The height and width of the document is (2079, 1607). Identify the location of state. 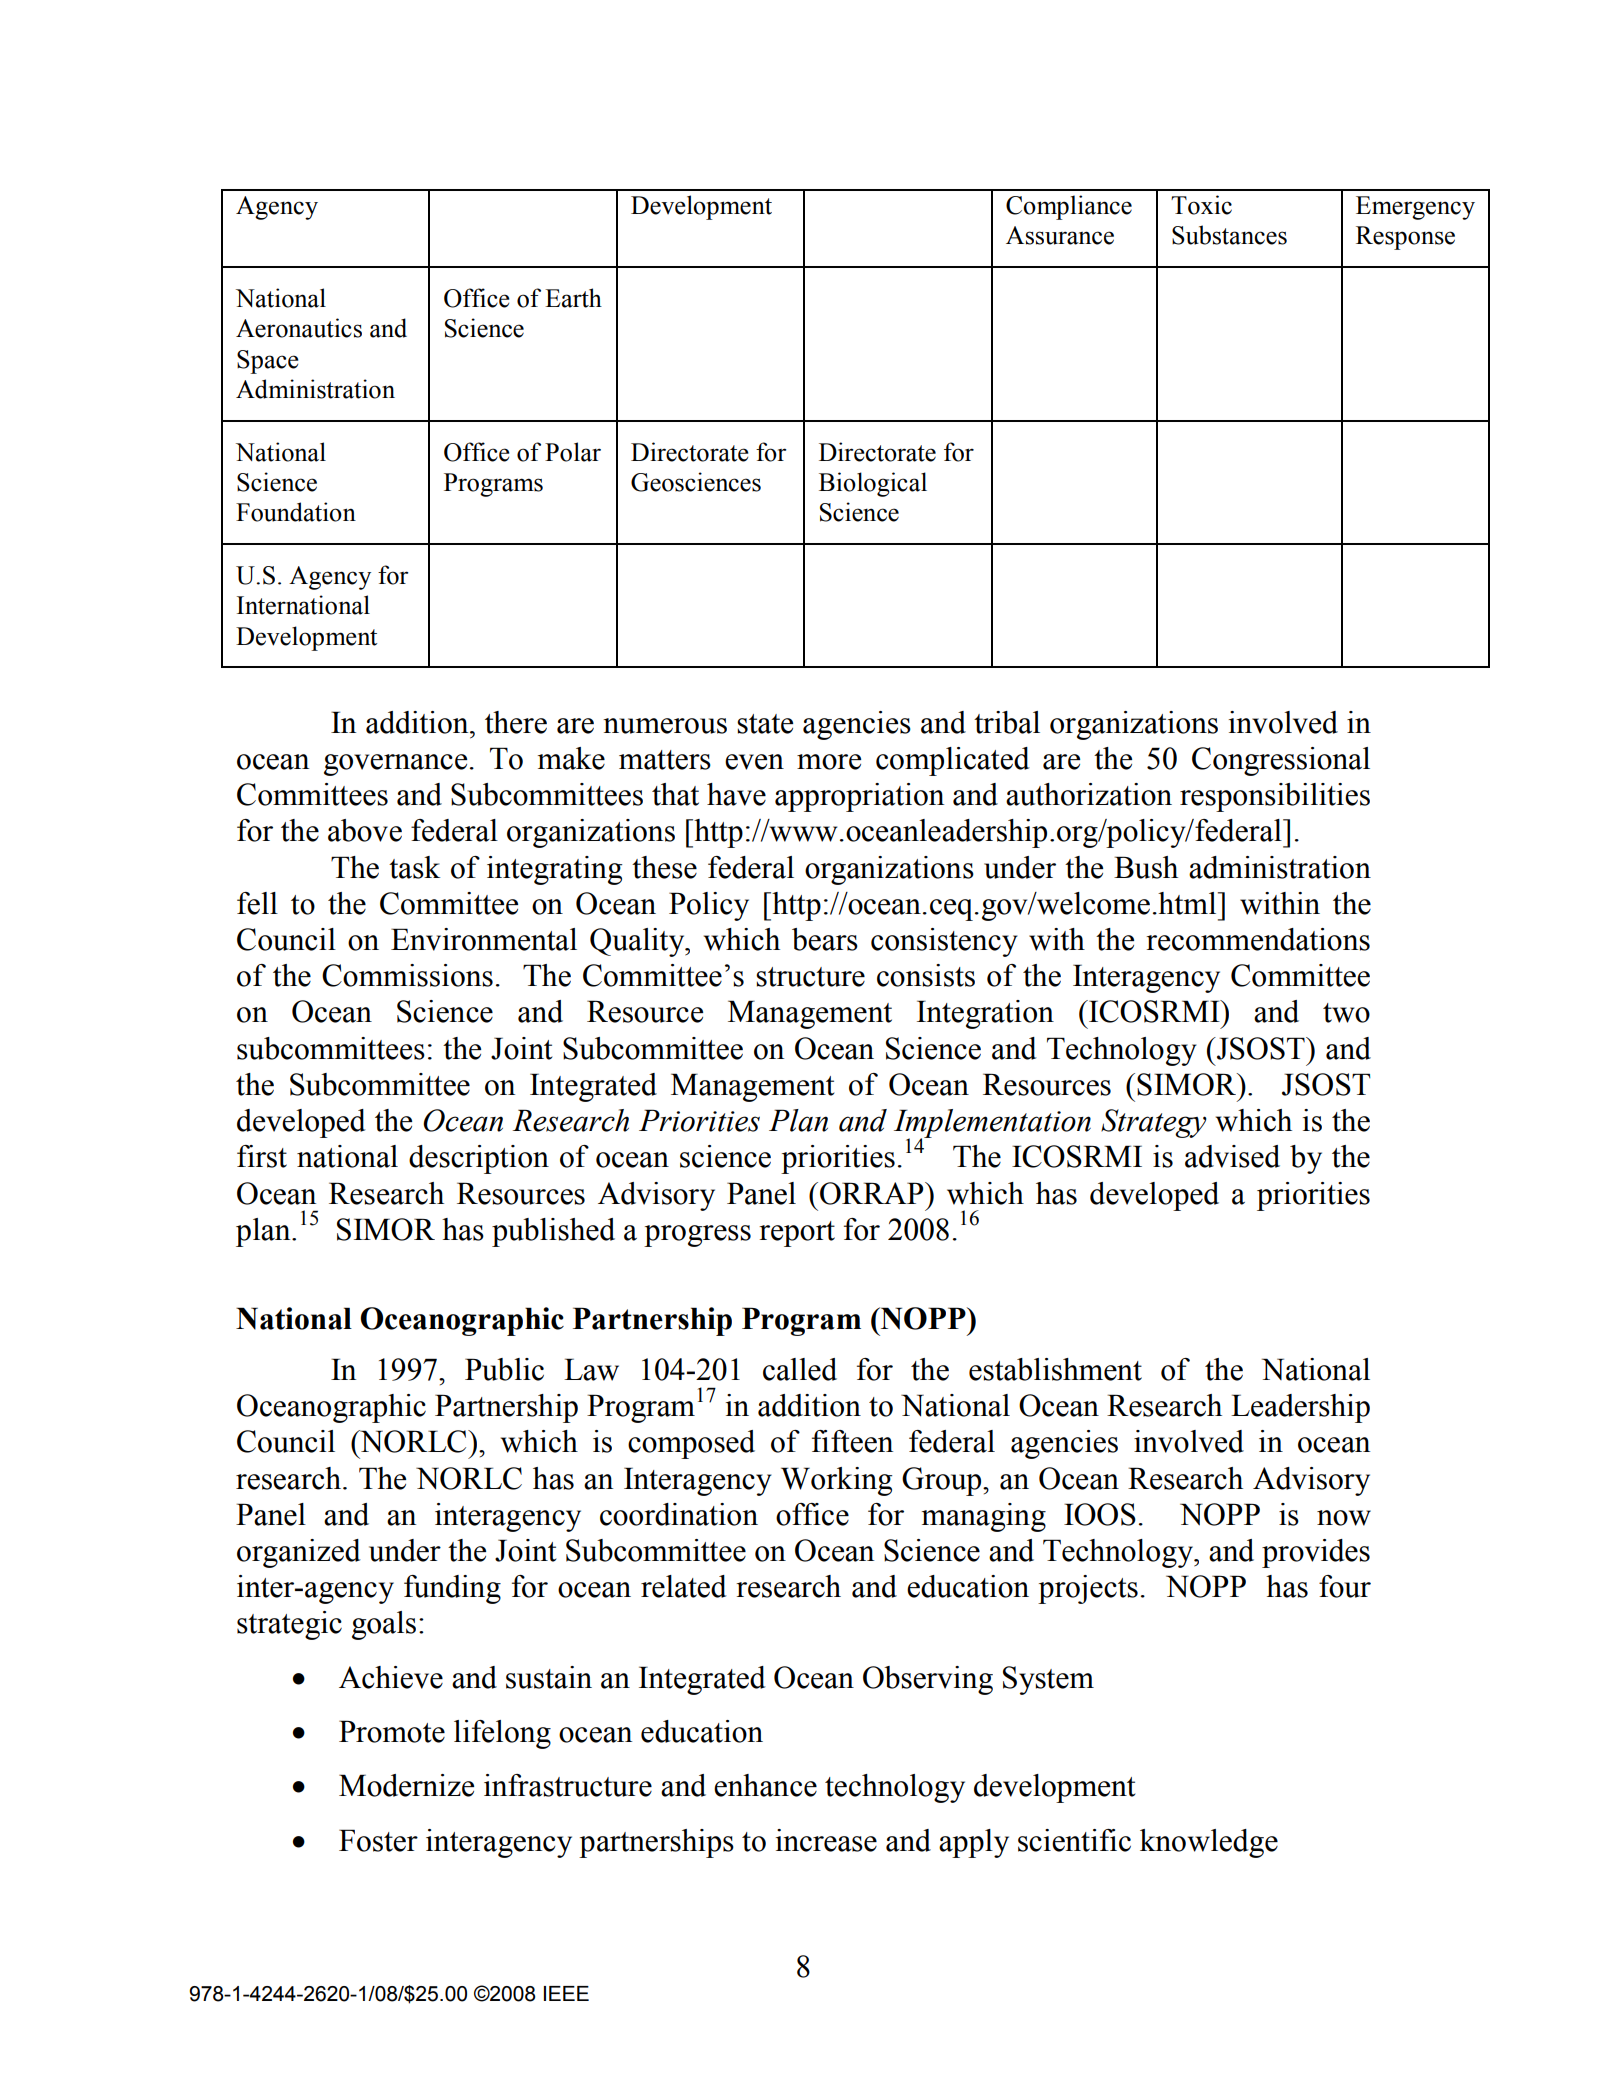
(765, 724).
